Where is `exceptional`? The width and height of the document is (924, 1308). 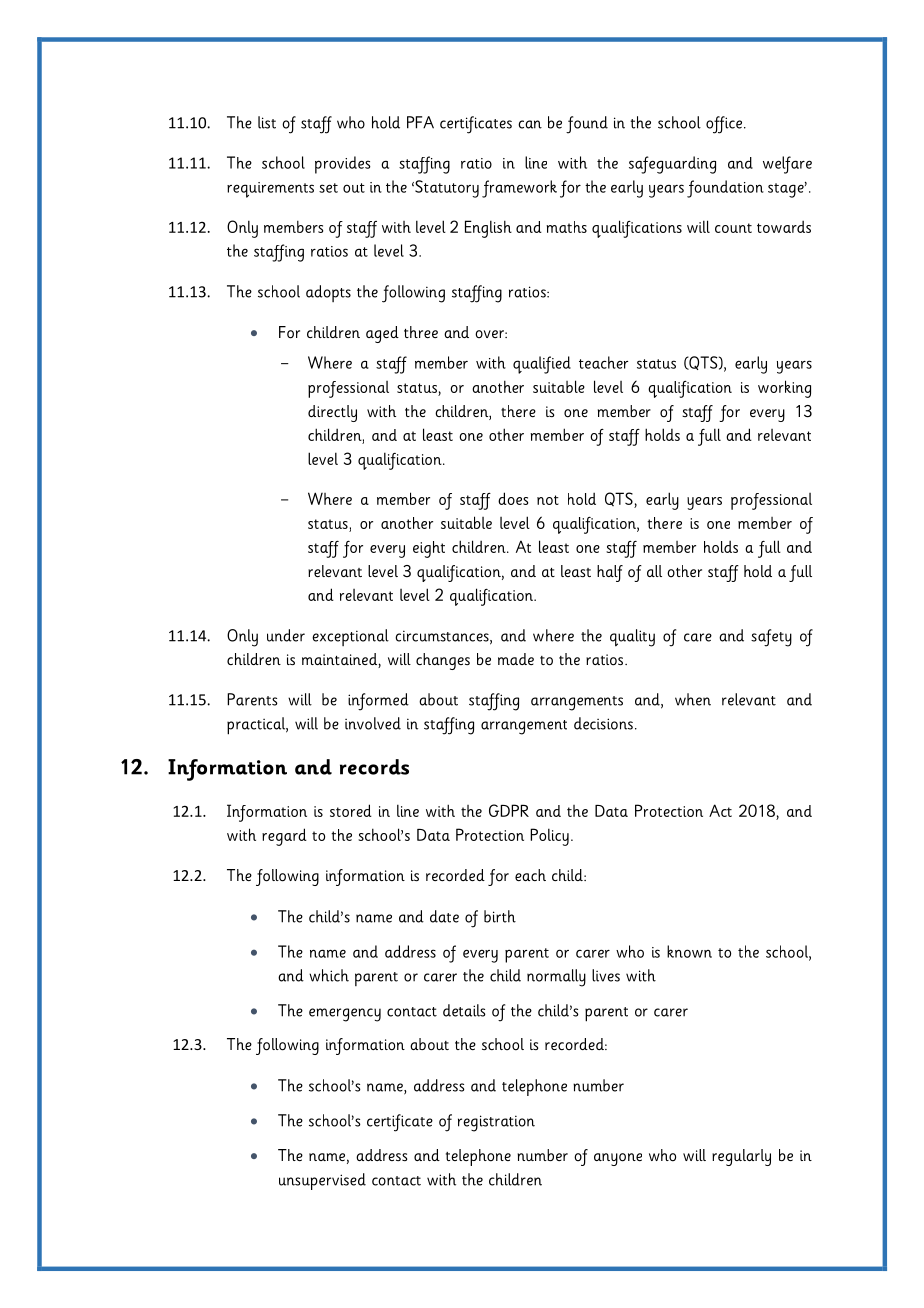 exceptional is located at coordinates (350, 637).
